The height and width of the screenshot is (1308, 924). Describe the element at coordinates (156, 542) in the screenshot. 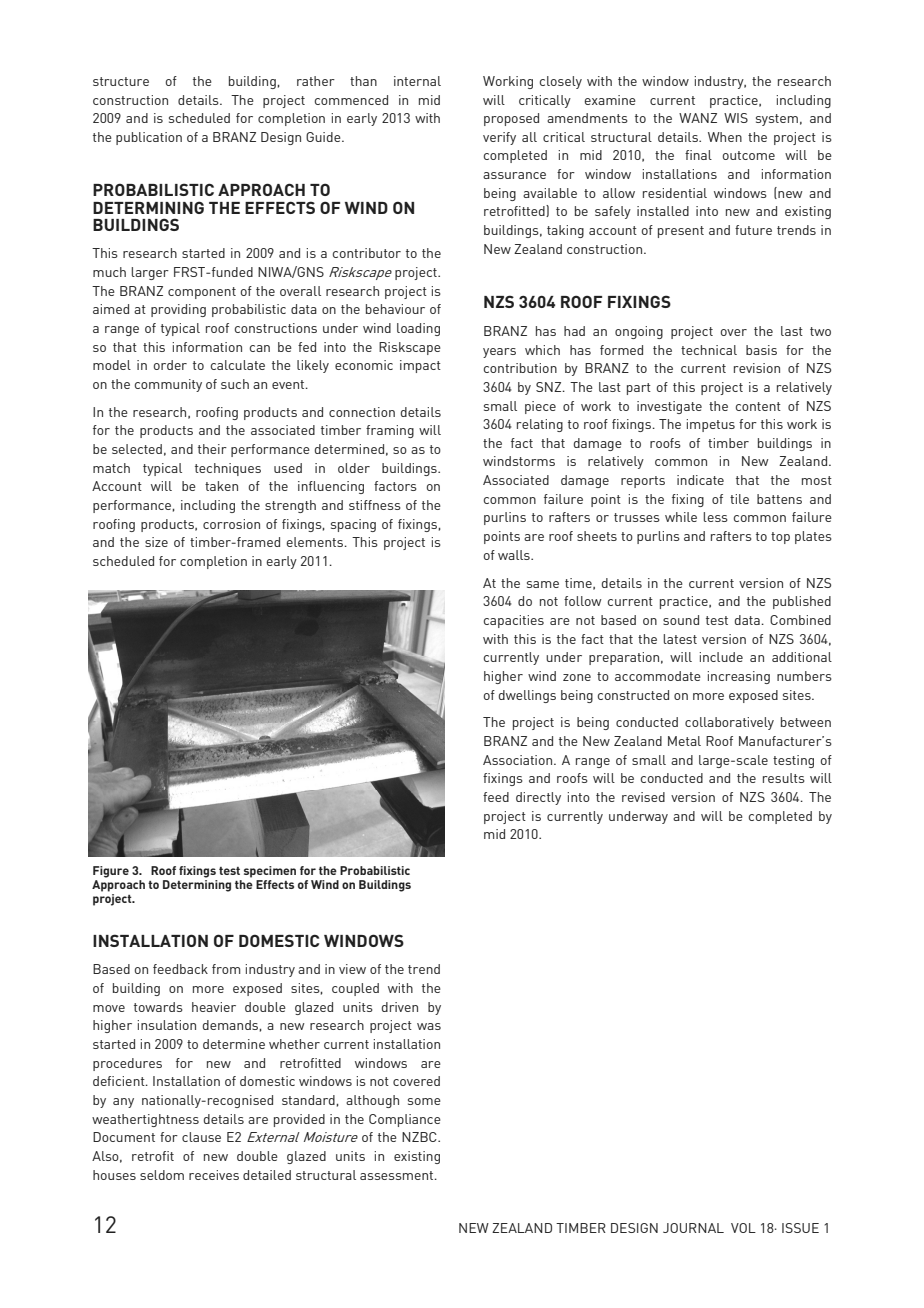

I see `size` at that location.
